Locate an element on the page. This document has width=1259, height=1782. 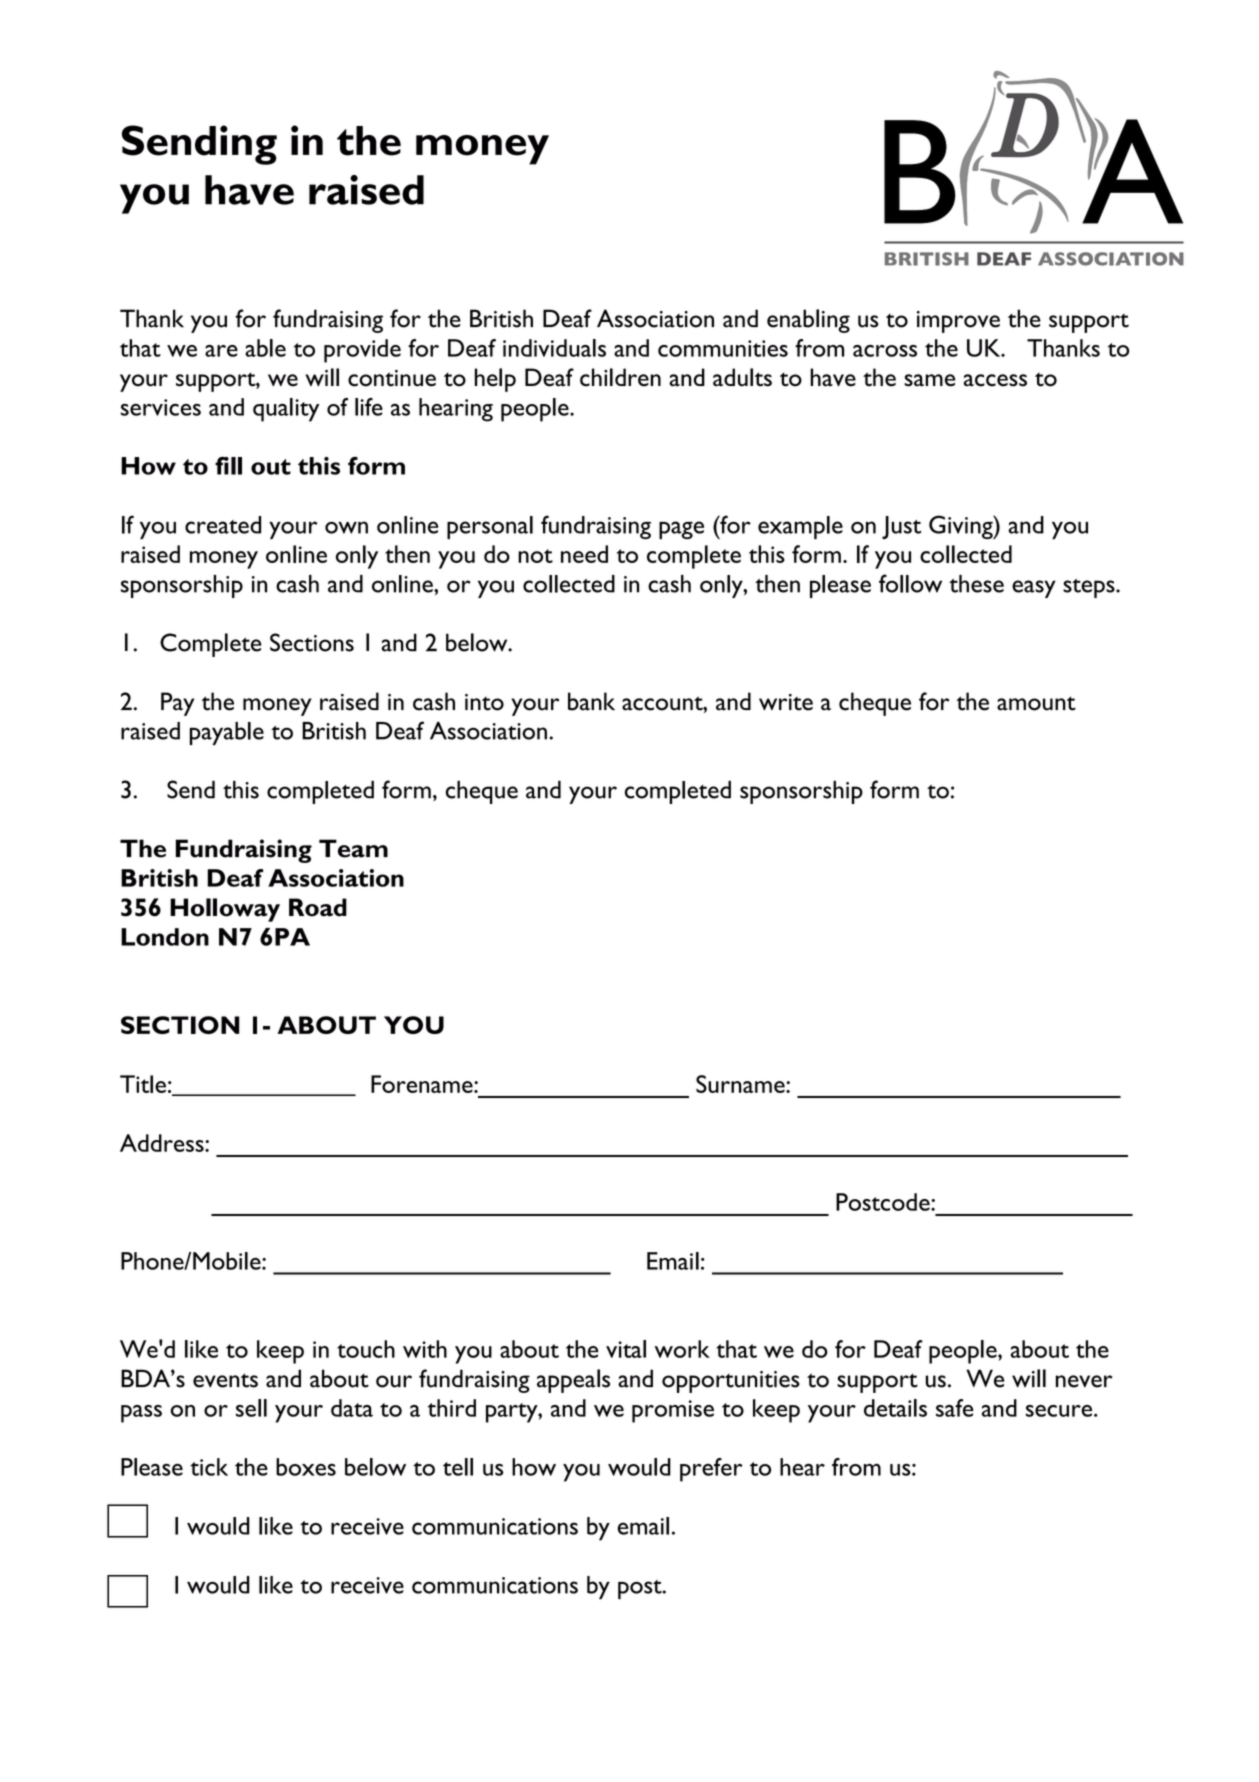
never is located at coordinates (1084, 1381).
